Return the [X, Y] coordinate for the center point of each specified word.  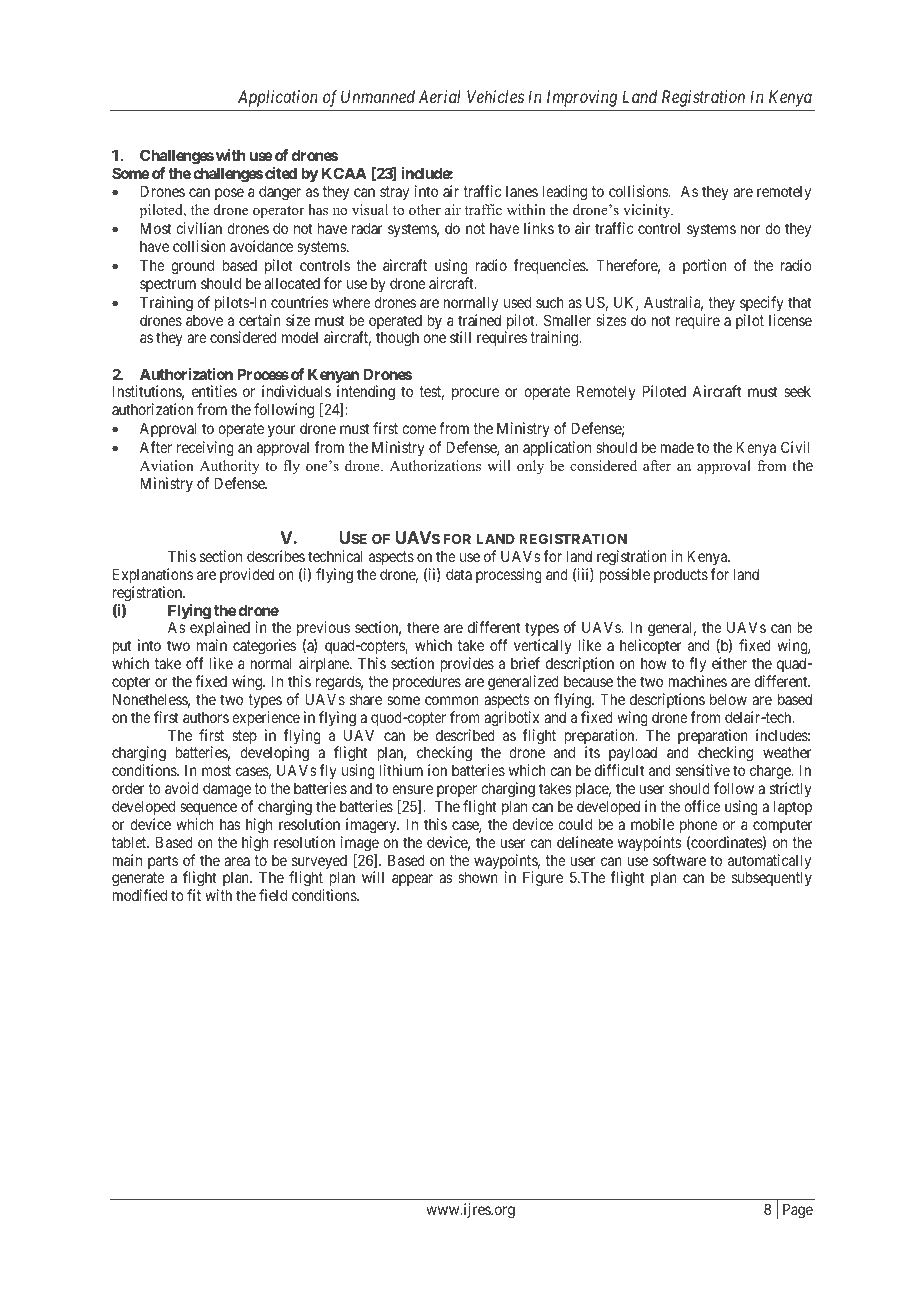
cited [281, 173]
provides [467, 664]
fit [194, 895]
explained [220, 630]
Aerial [440, 96]
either [729, 663]
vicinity [648, 211]
